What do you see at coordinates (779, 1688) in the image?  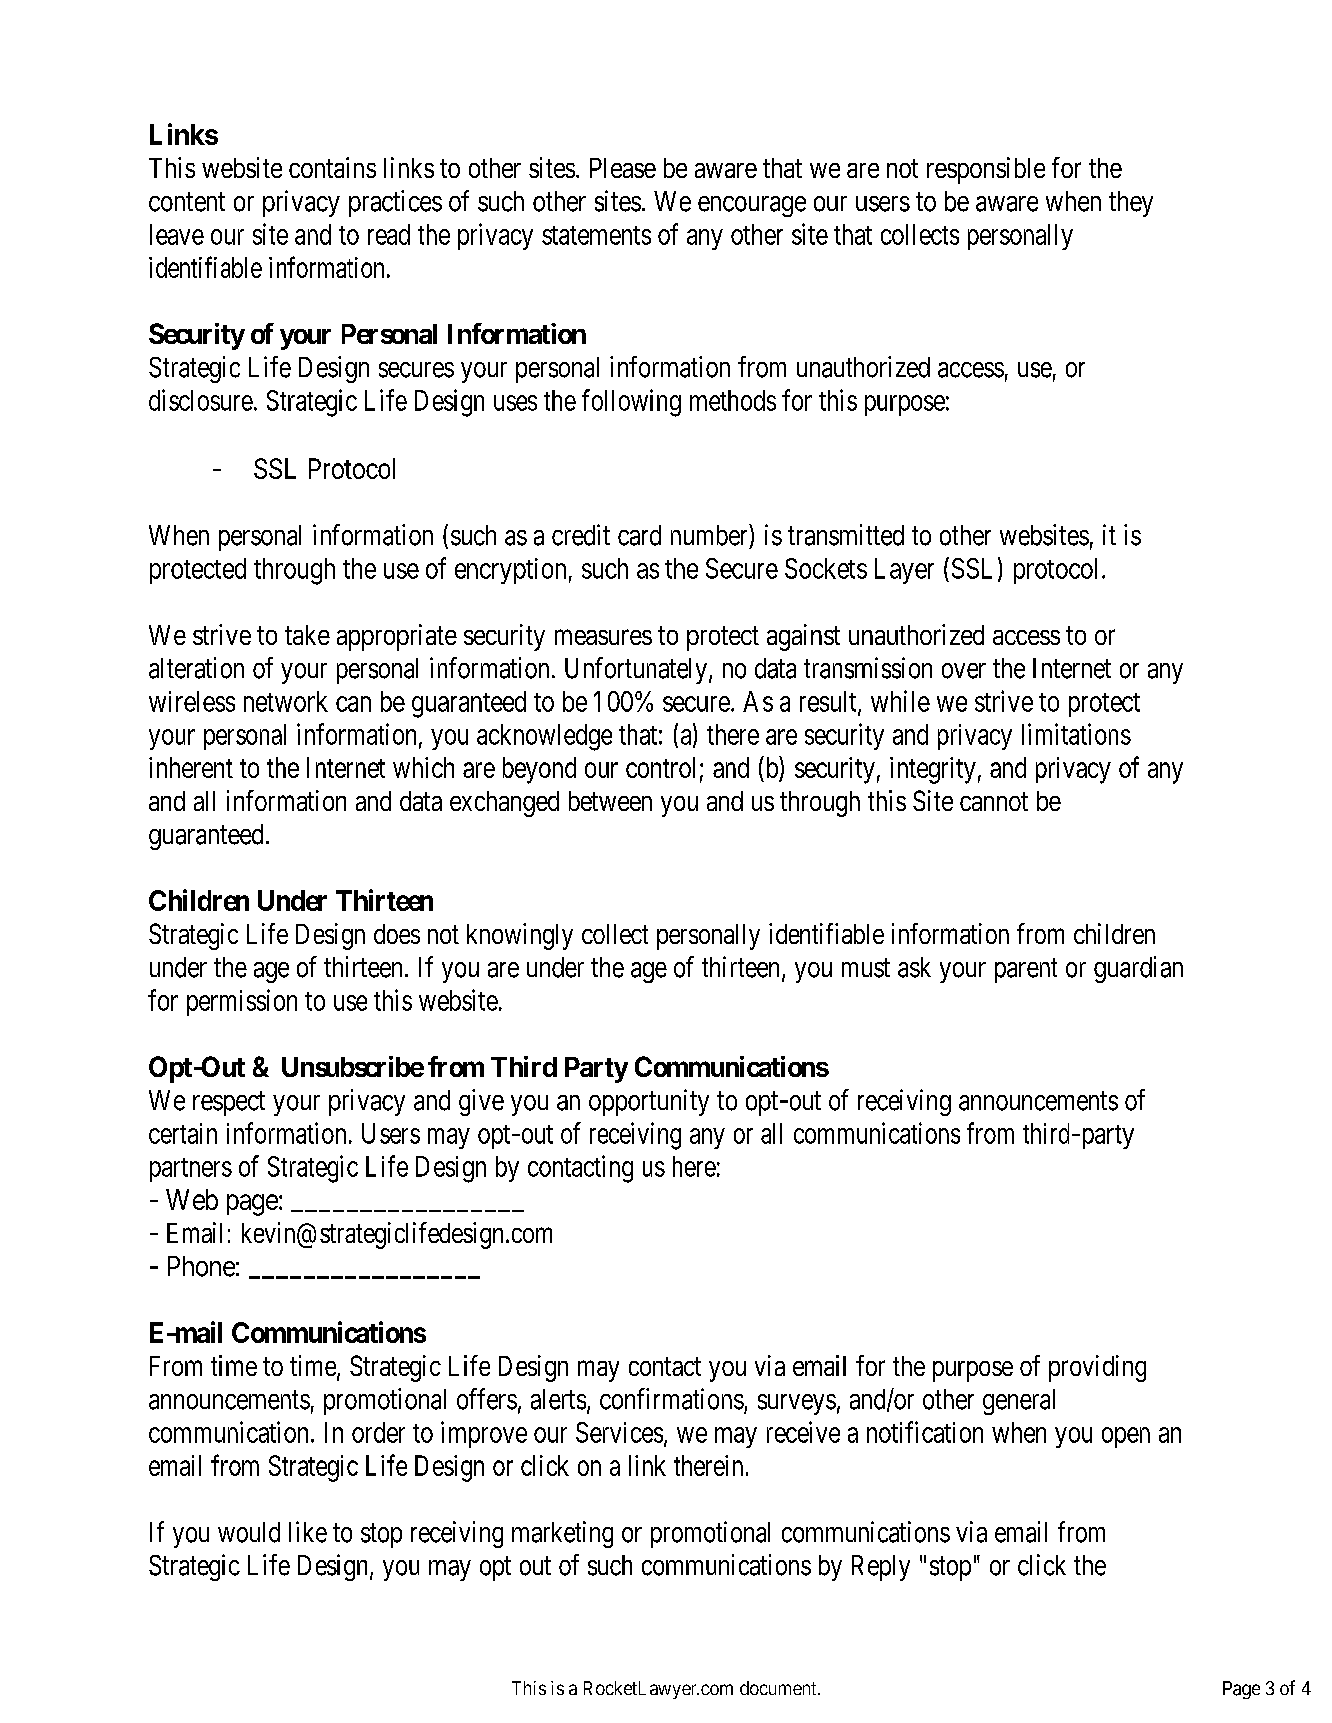 I see `document` at bounding box center [779, 1688].
